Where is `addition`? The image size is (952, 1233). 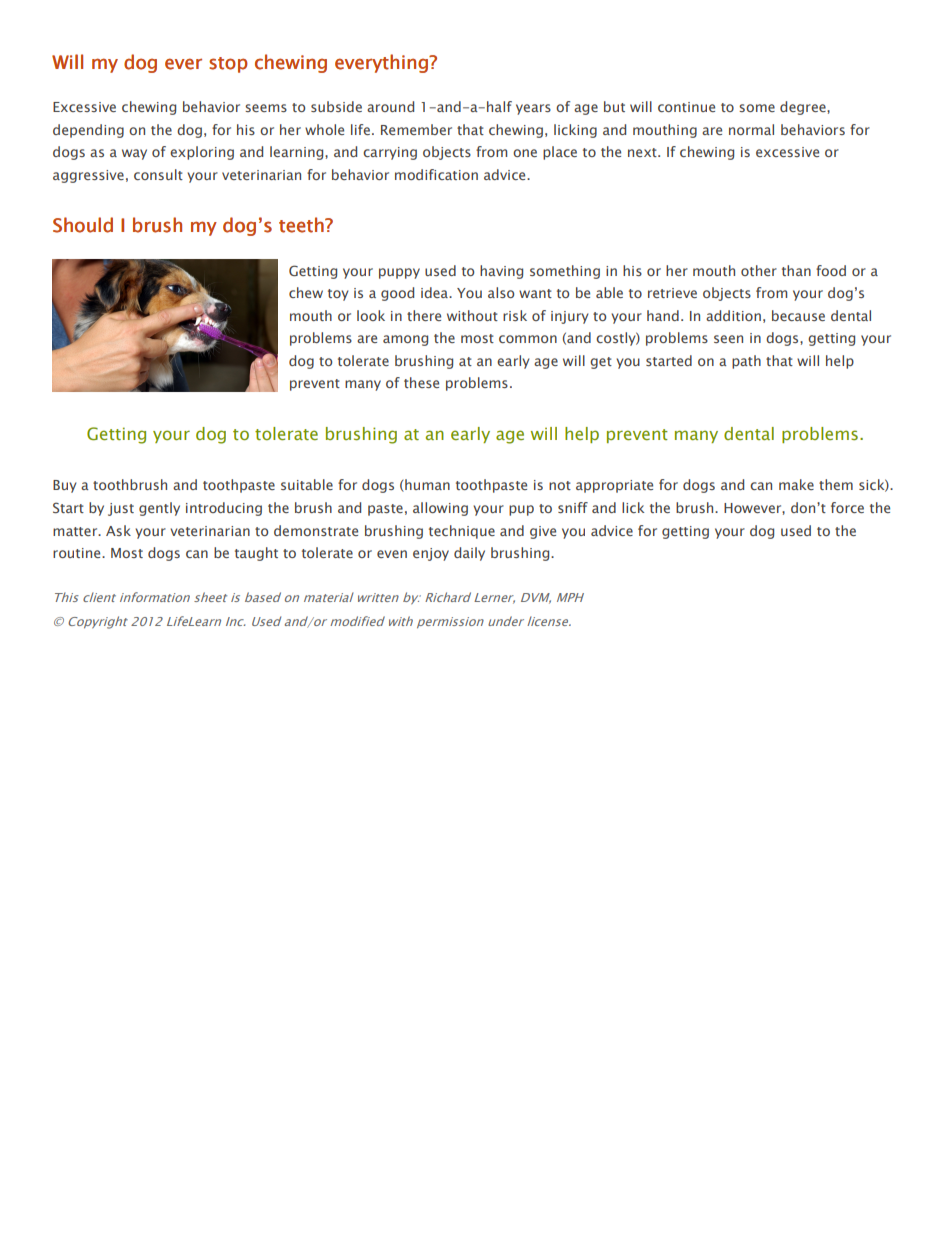 addition is located at coordinates (733, 315).
